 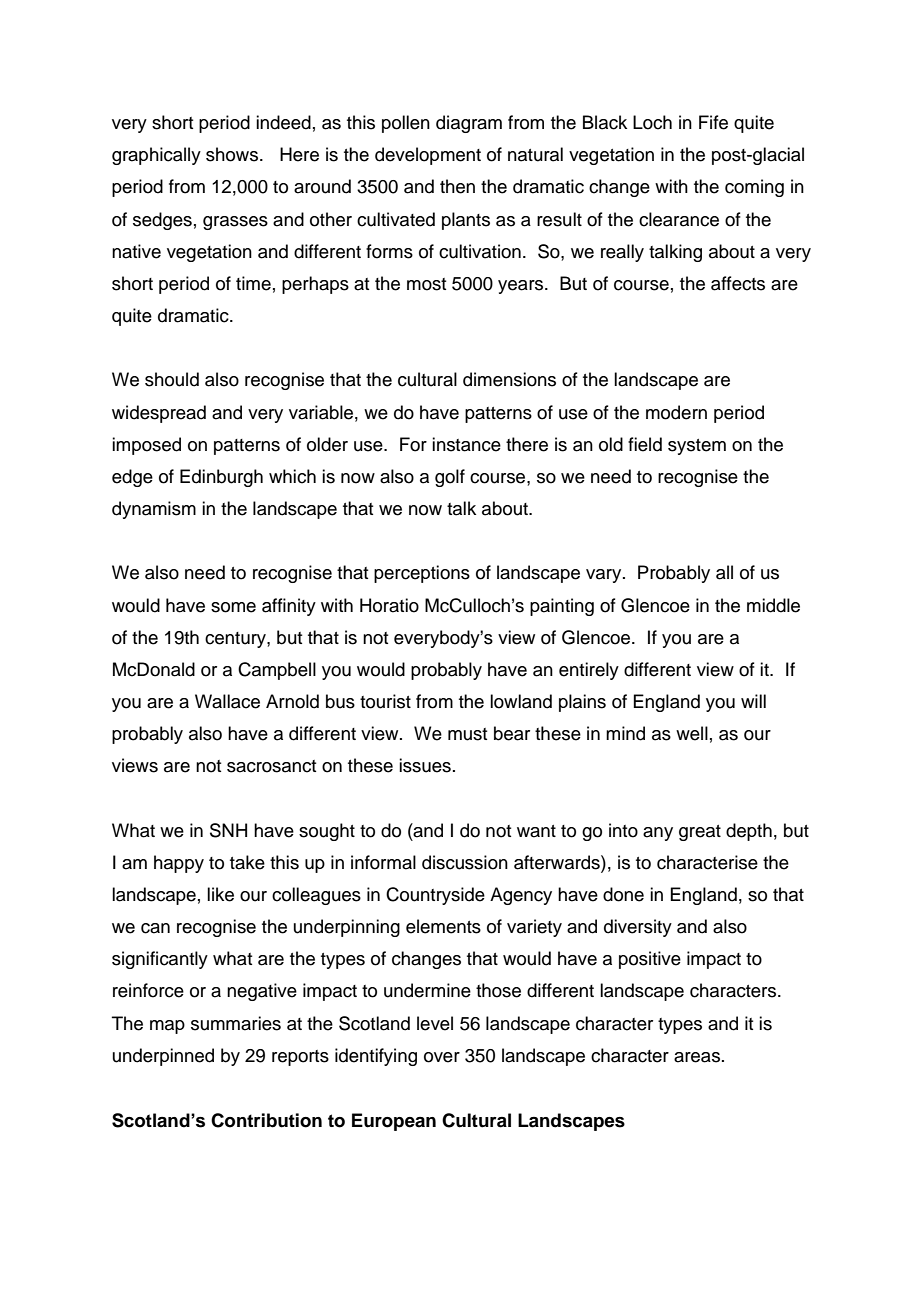 What do you see at coordinates (232, 154) in the document?
I see `shows` at bounding box center [232, 154].
